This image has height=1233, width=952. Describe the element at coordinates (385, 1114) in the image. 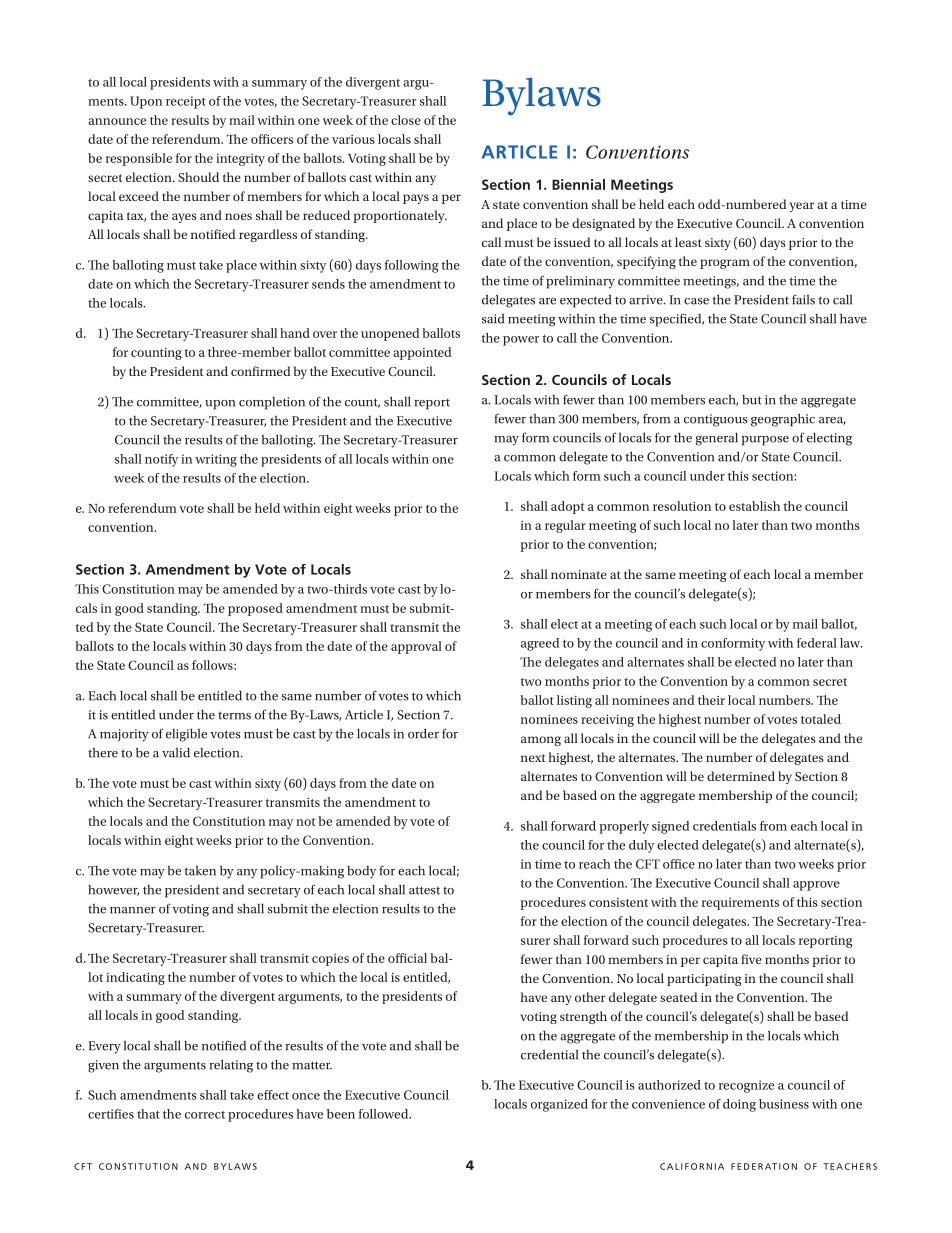

I see `followed` at that location.
